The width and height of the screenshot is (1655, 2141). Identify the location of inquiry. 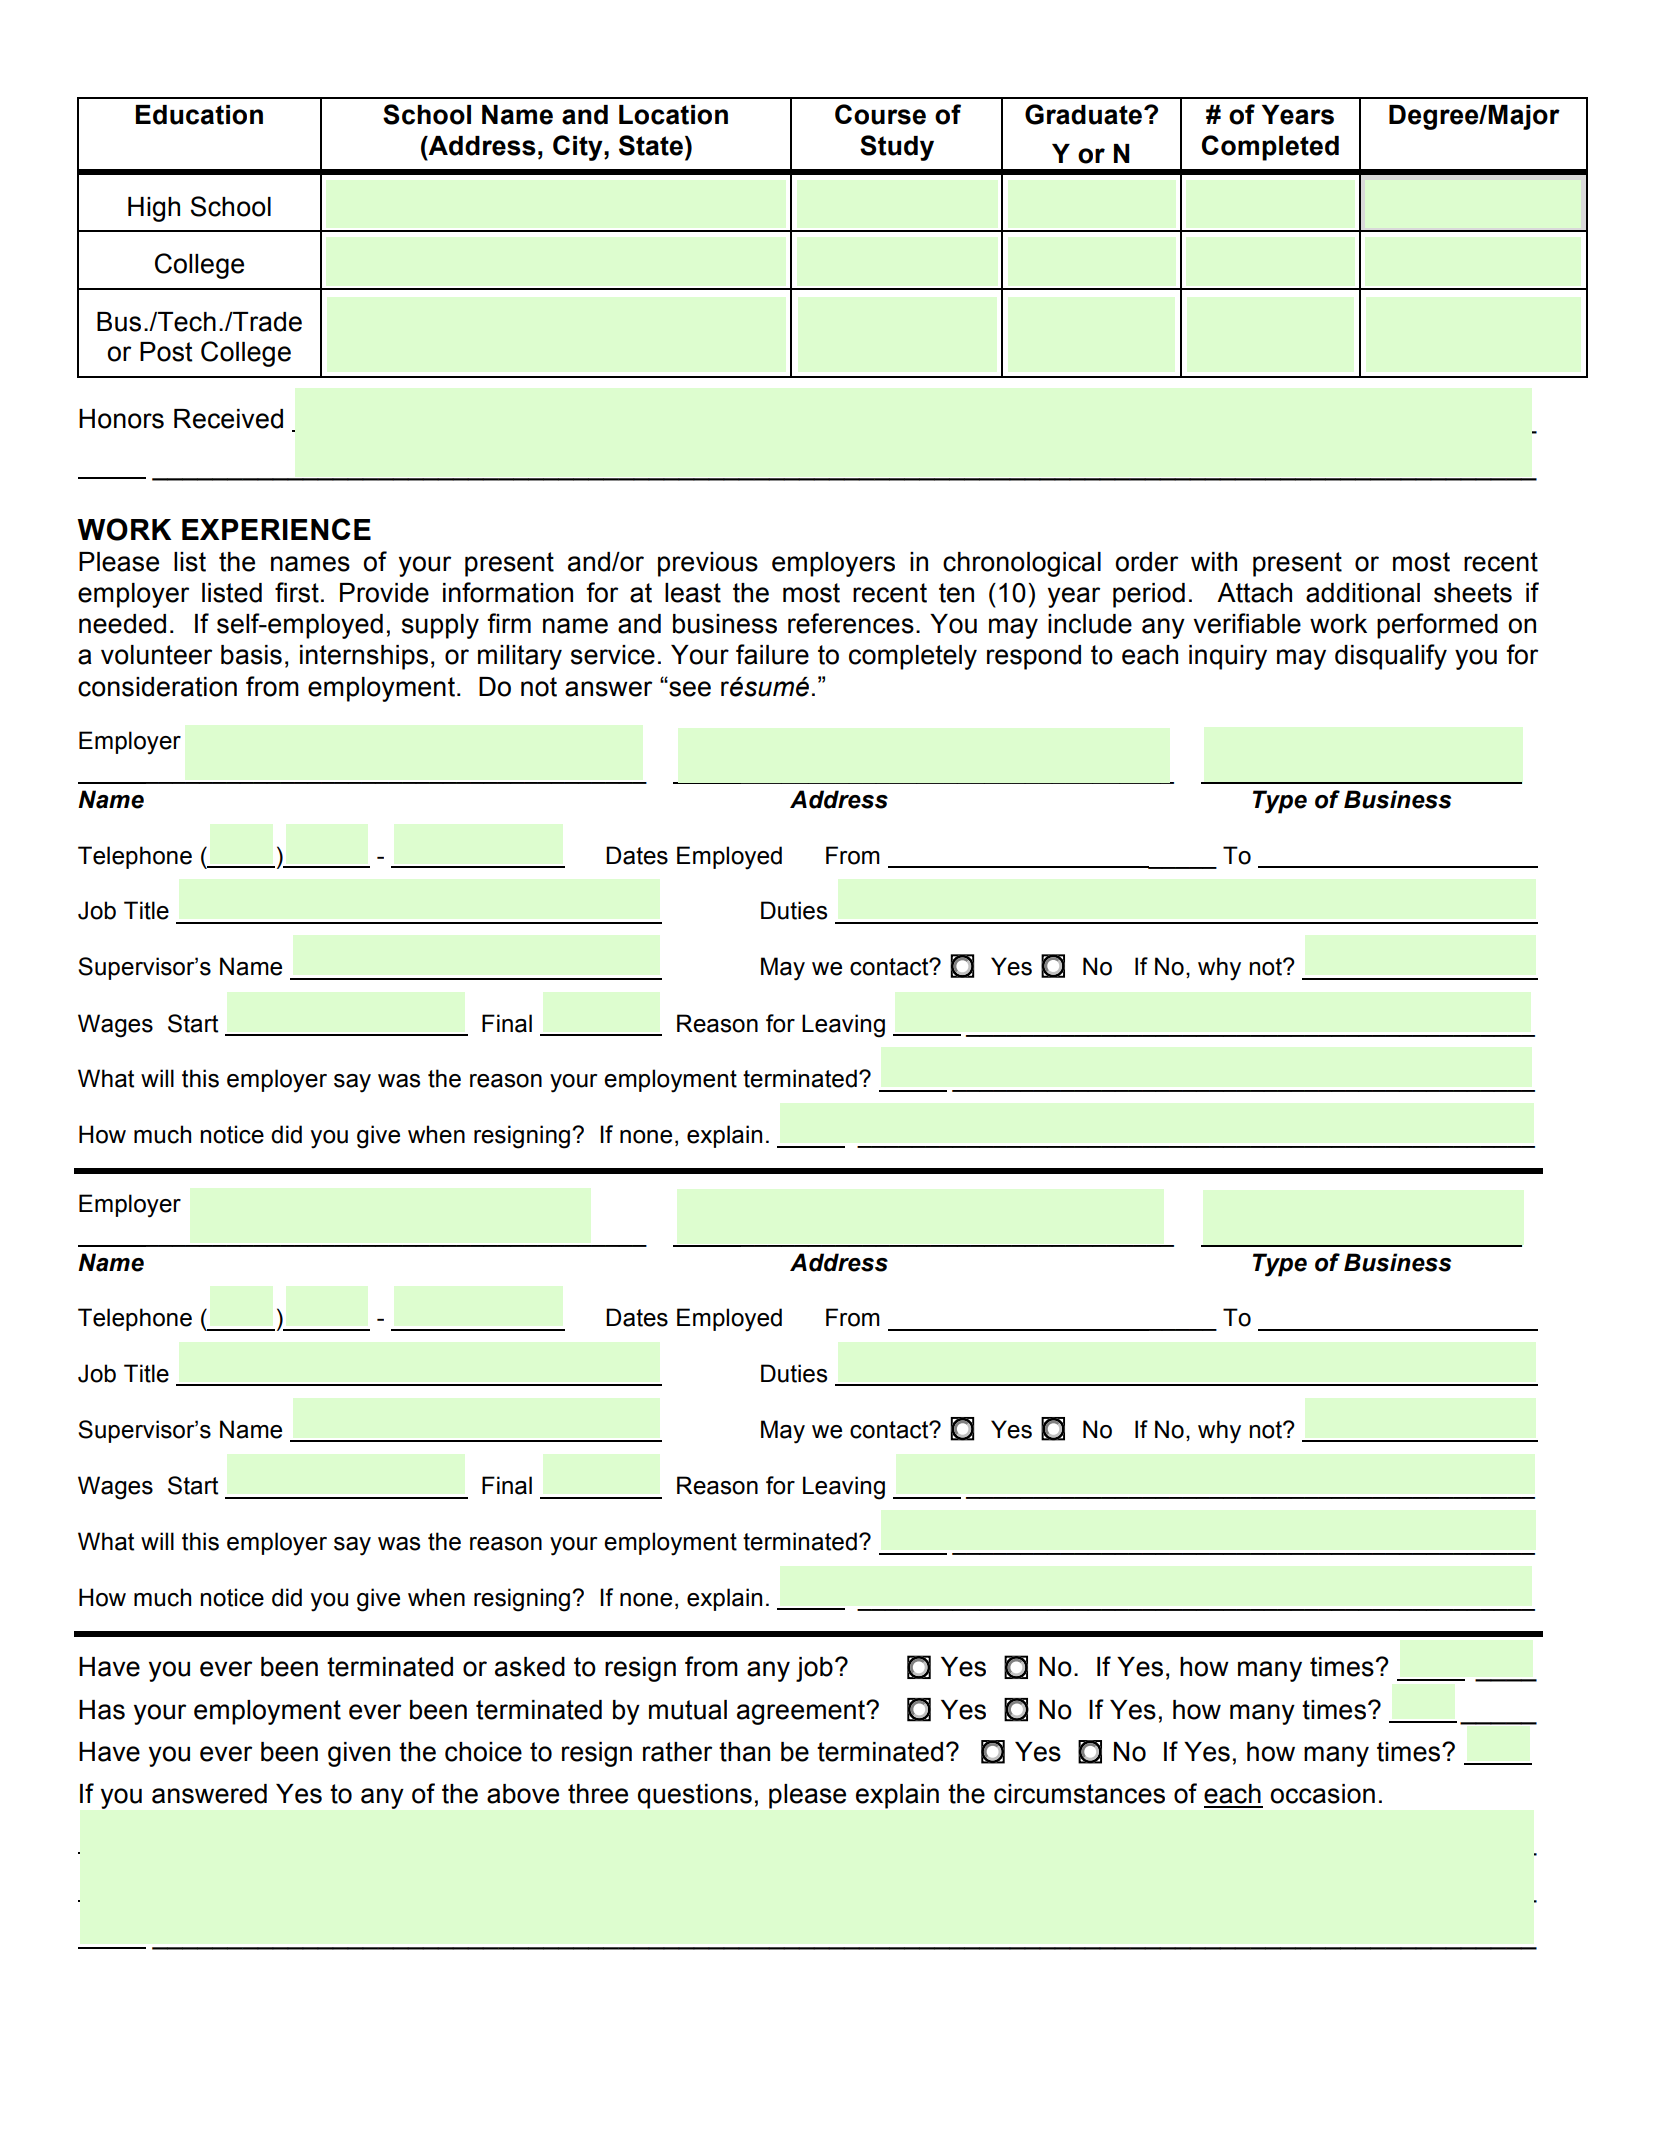
(1228, 657).
